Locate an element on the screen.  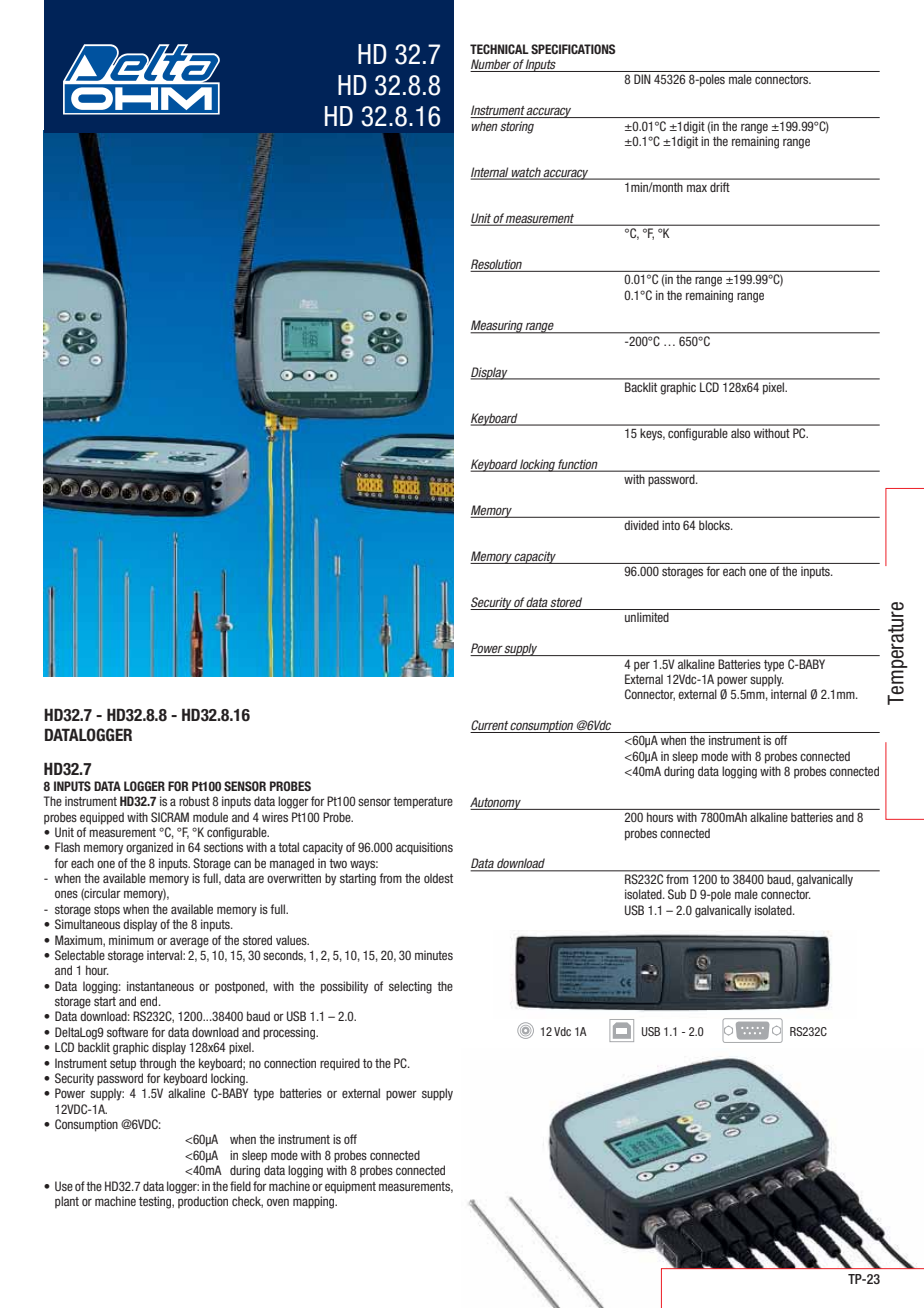
unlimited is located at coordinates (647, 617).
